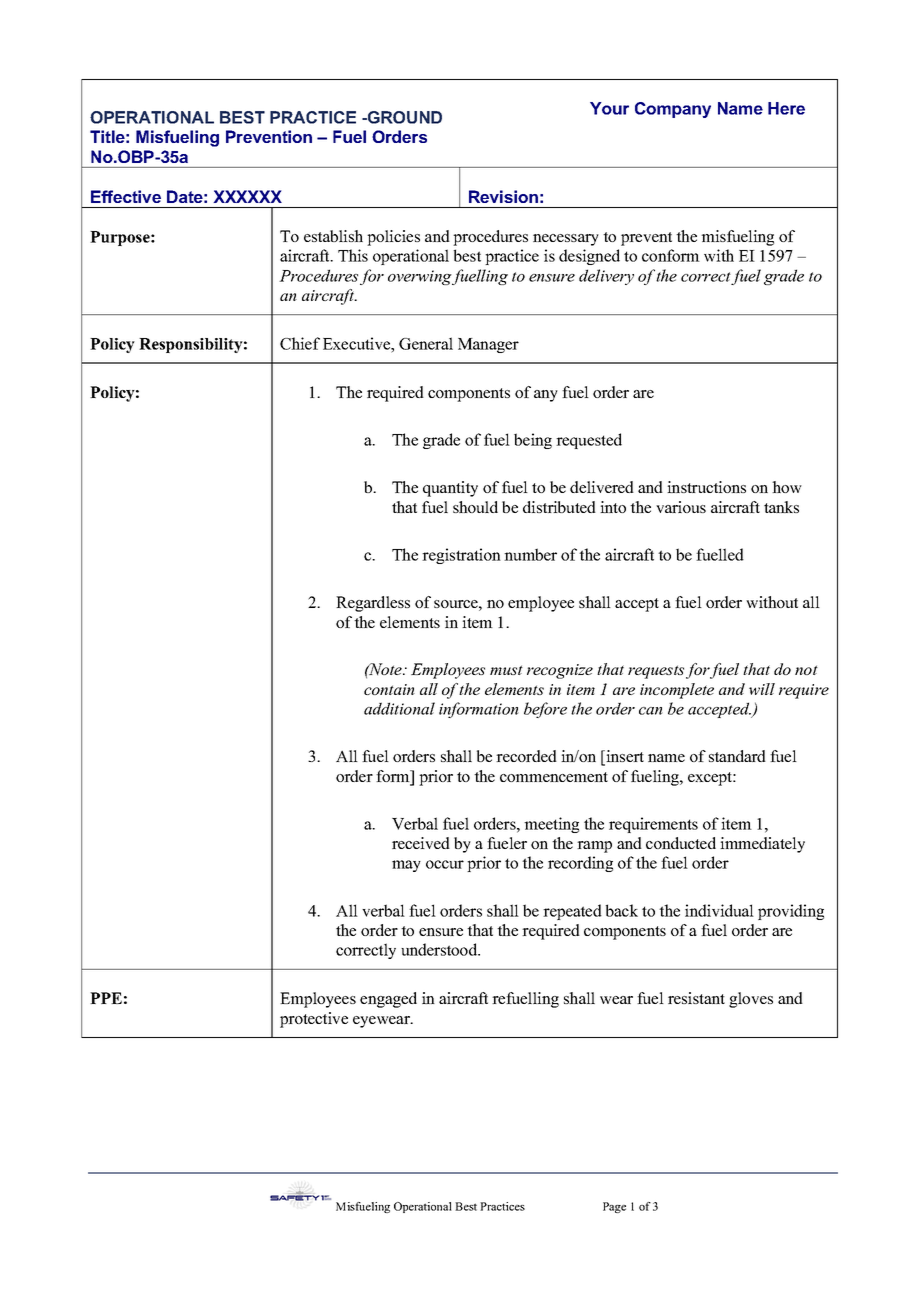 Image resolution: width=924 pixels, height=1308 pixels. What do you see at coordinates (421, 843) in the screenshot?
I see `received` at bounding box center [421, 843].
